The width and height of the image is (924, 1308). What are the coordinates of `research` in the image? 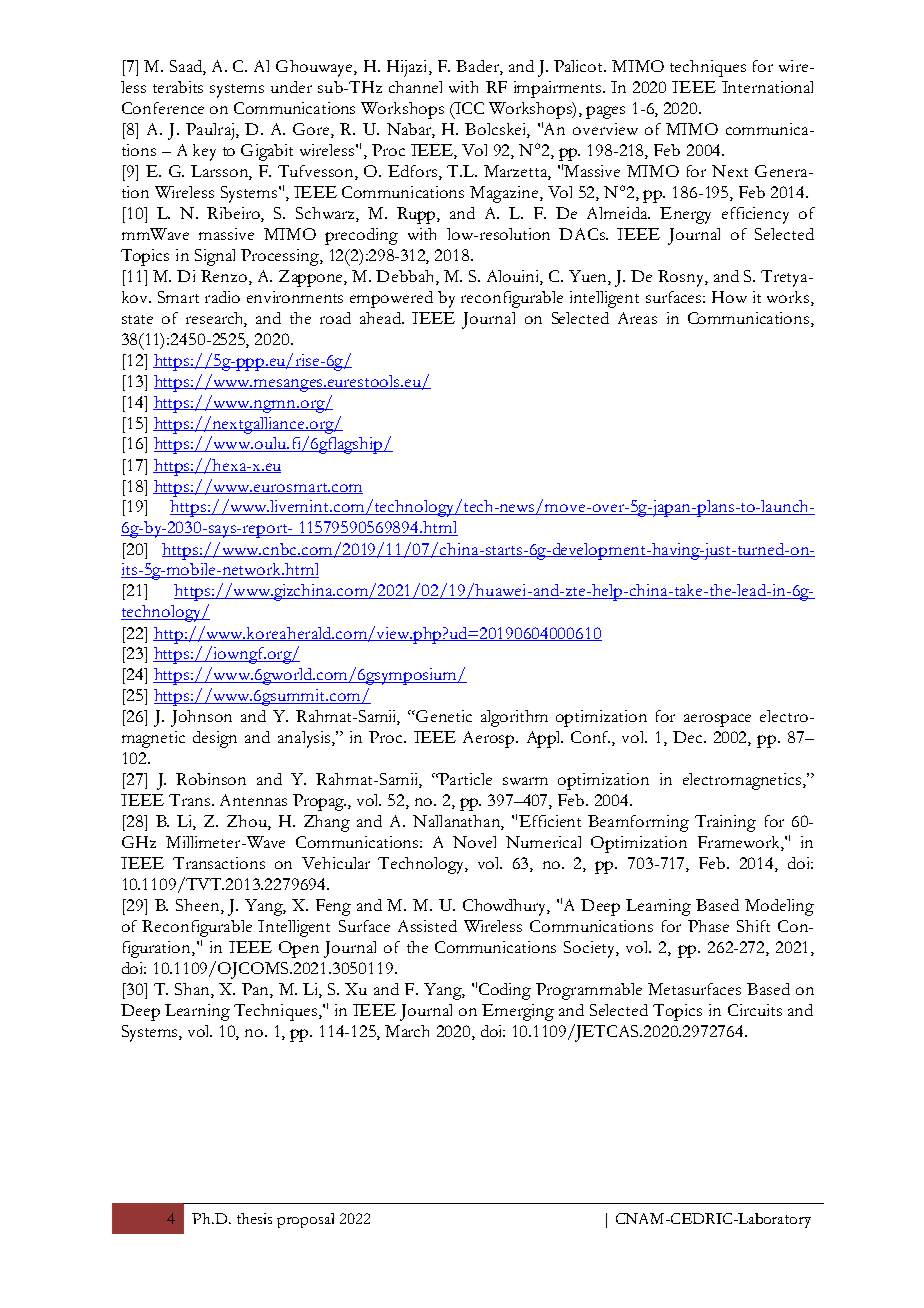 It's located at (216, 319).
